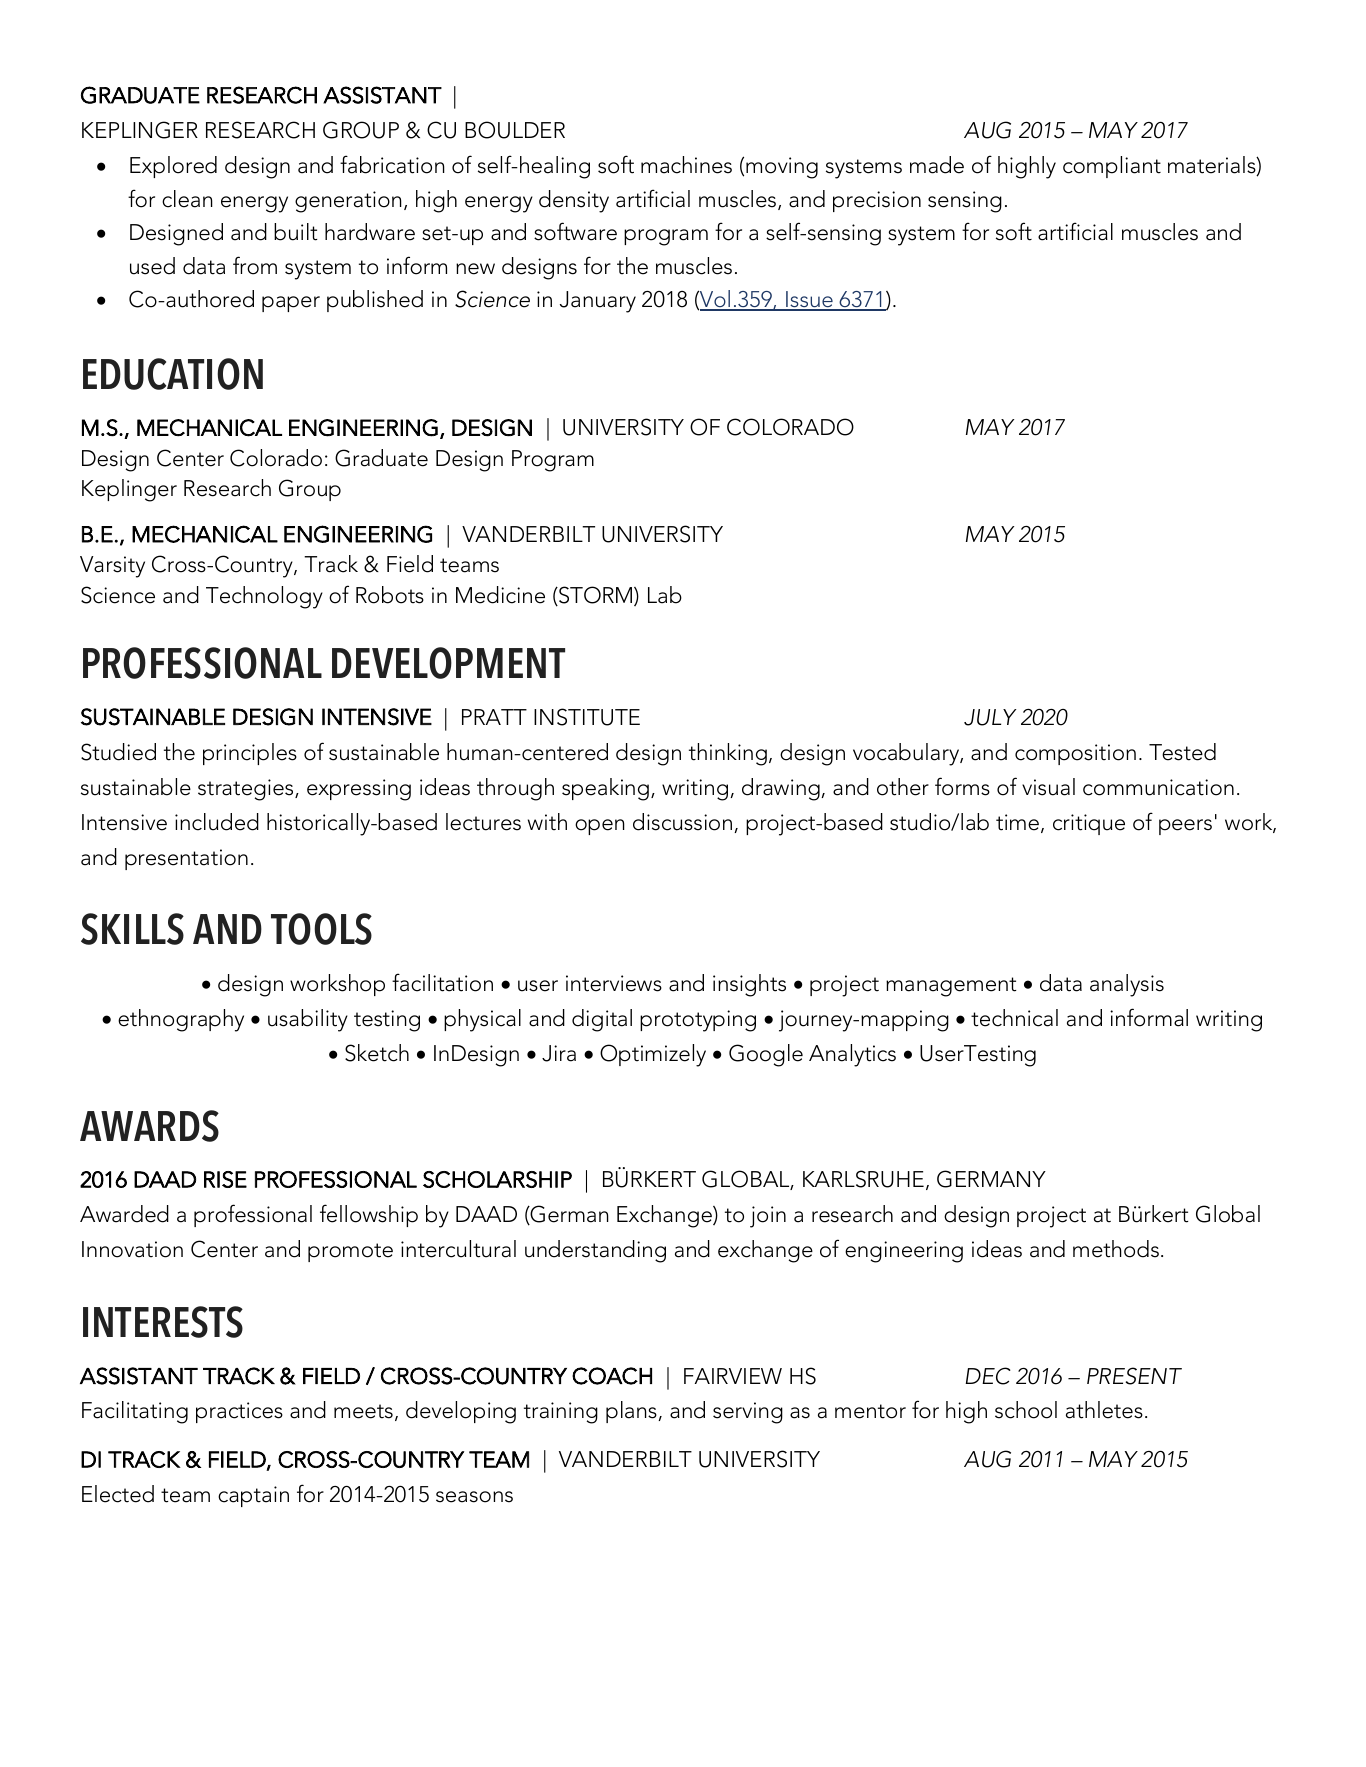  I want to click on clean, so click(187, 199).
